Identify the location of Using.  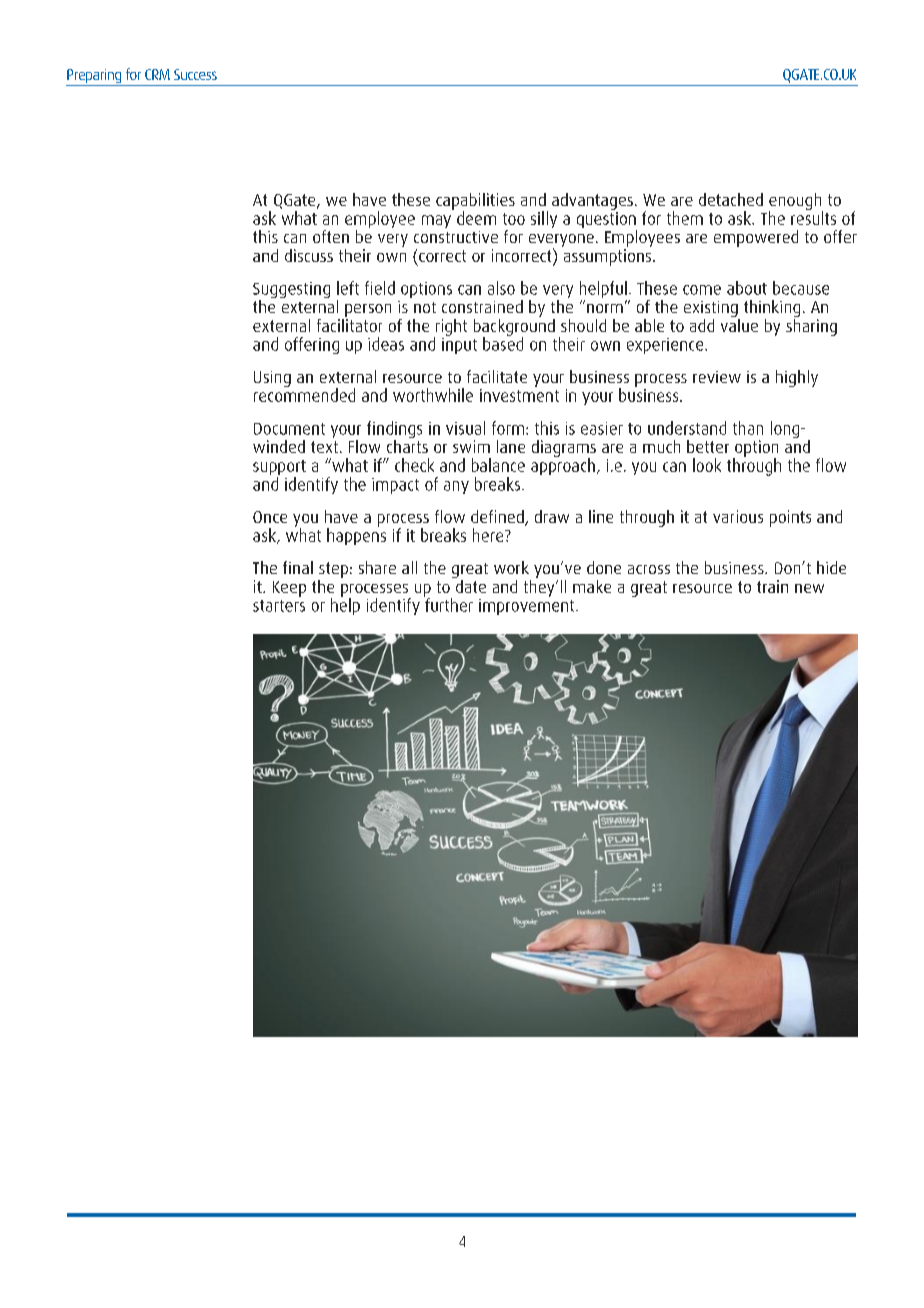
(272, 379).
